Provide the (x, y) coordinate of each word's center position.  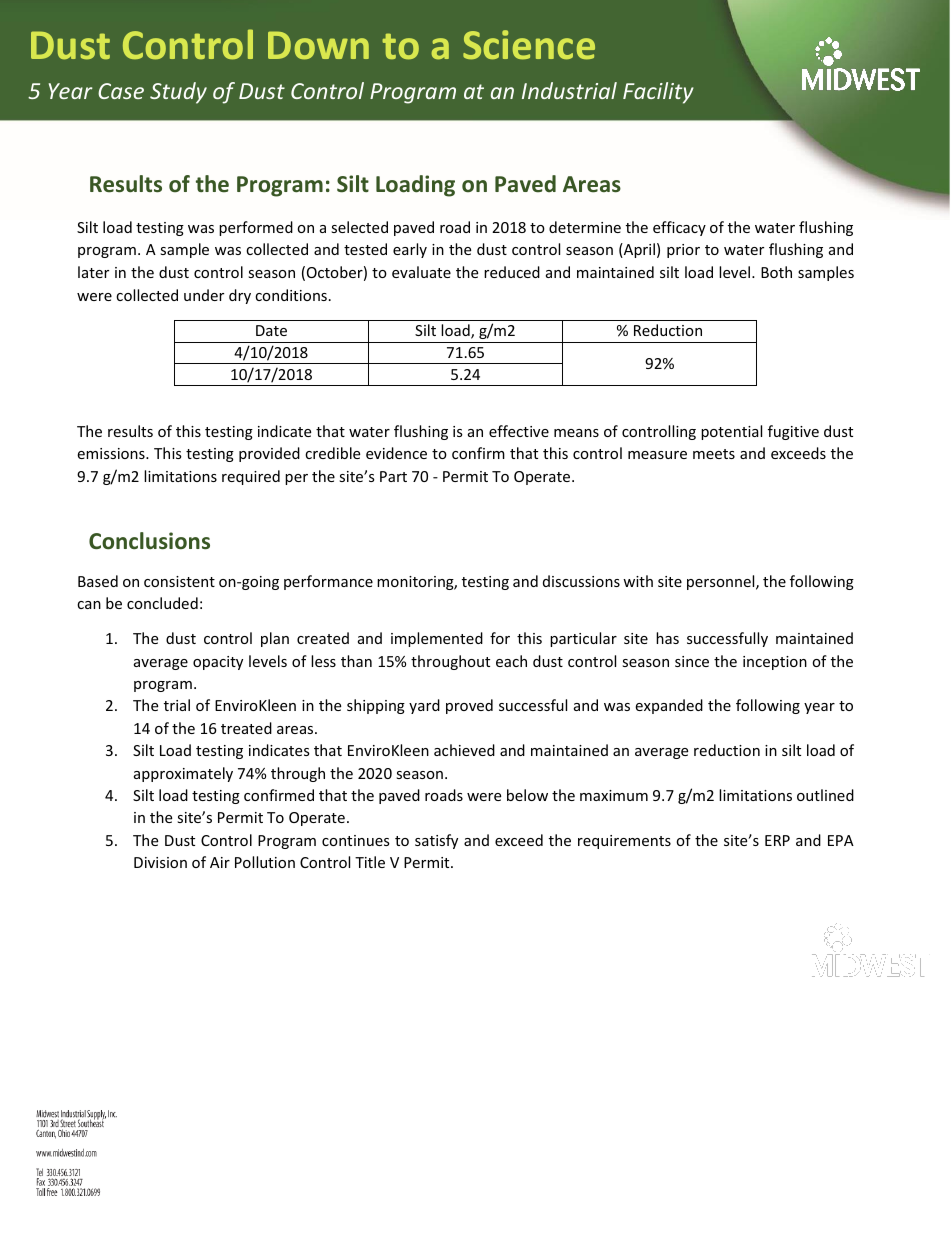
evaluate (421, 272)
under (204, 295)
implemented (437, 639)
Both (776, 272)
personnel (722, 582)
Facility (658, 93)
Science (529, 45)
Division (160, 862)
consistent (179, 581)
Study (178, 93)
